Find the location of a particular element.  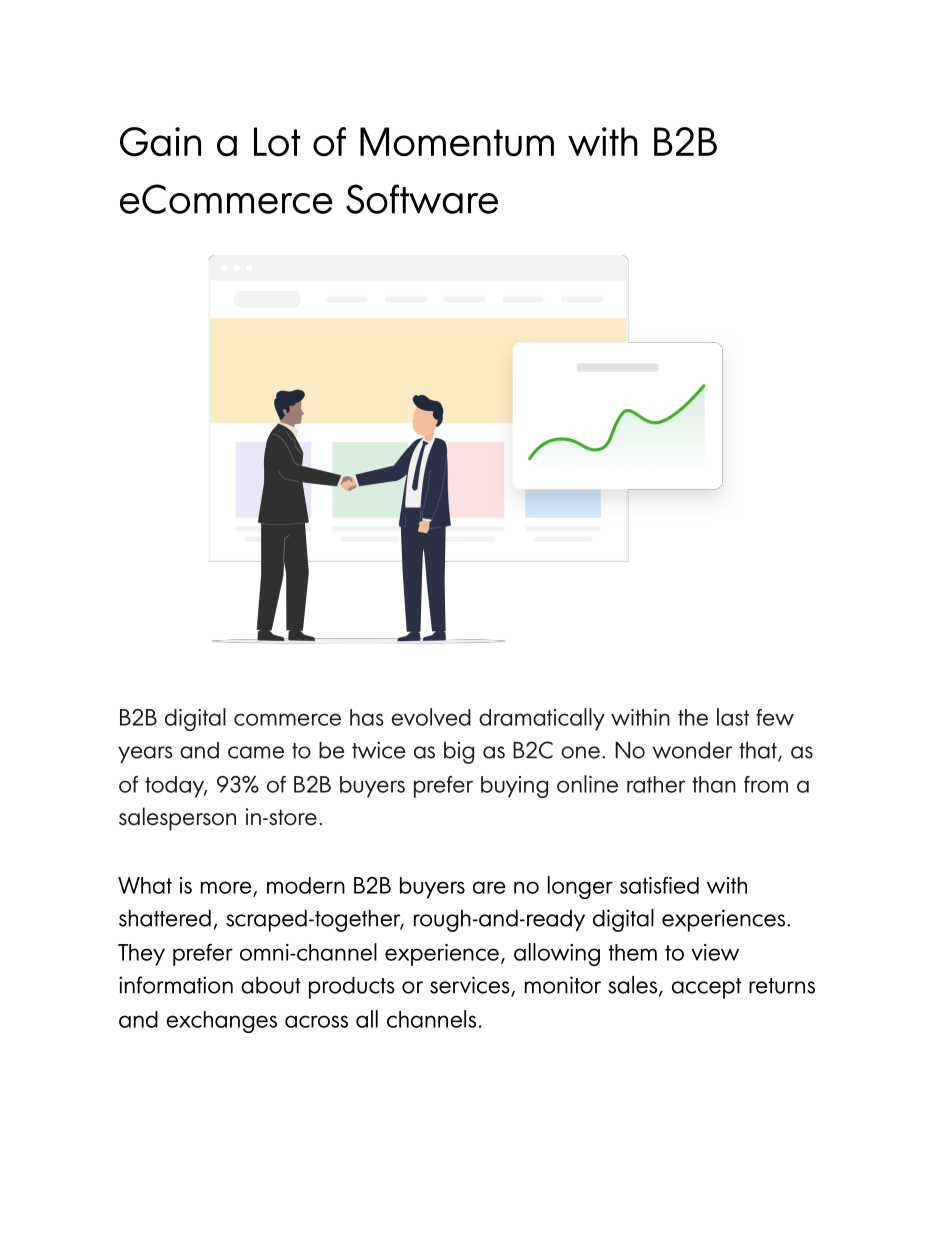

than is located at coordinates (714, 784).
